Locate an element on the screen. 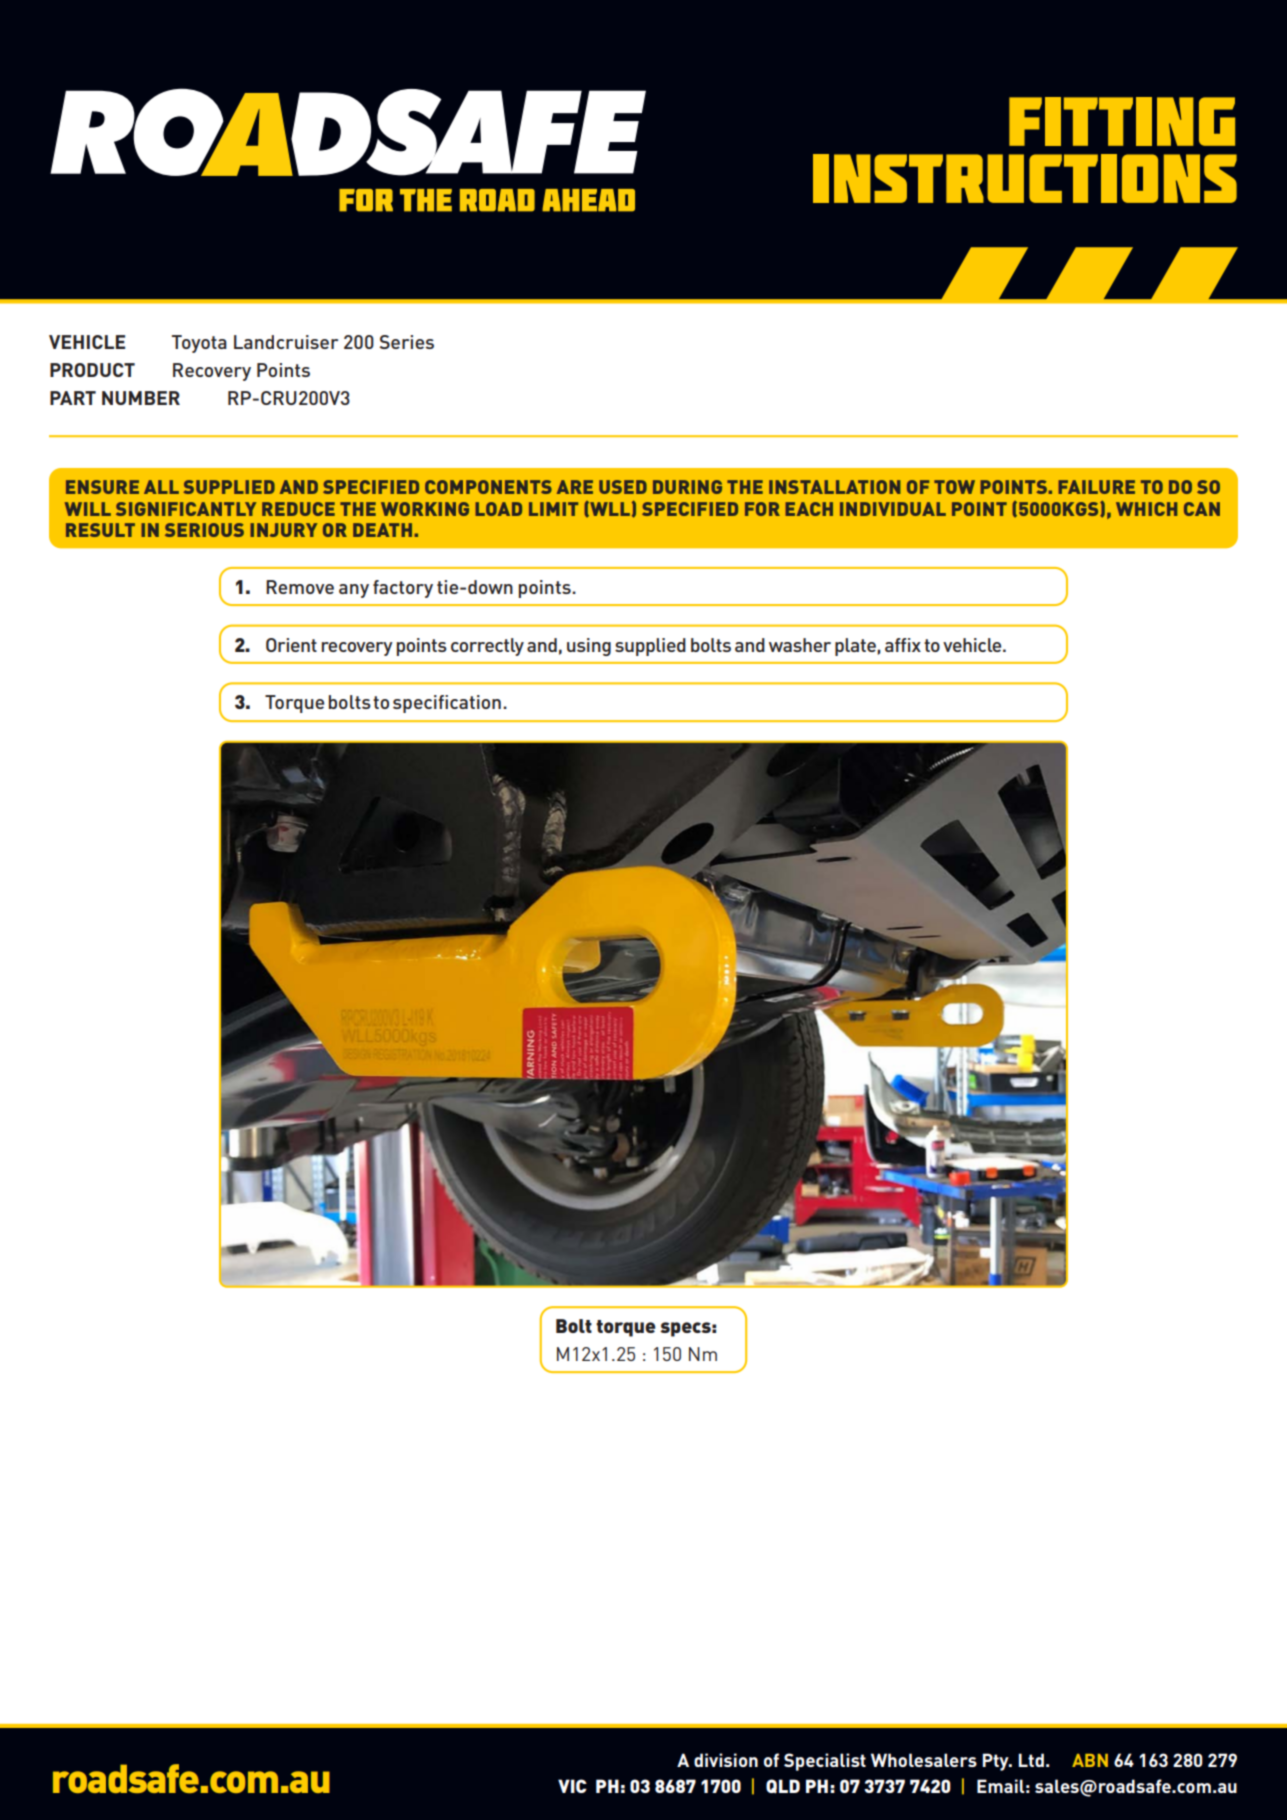 The height and width of the screenshot is (1820, 1287). division is located at coordinates (726, 1760).
